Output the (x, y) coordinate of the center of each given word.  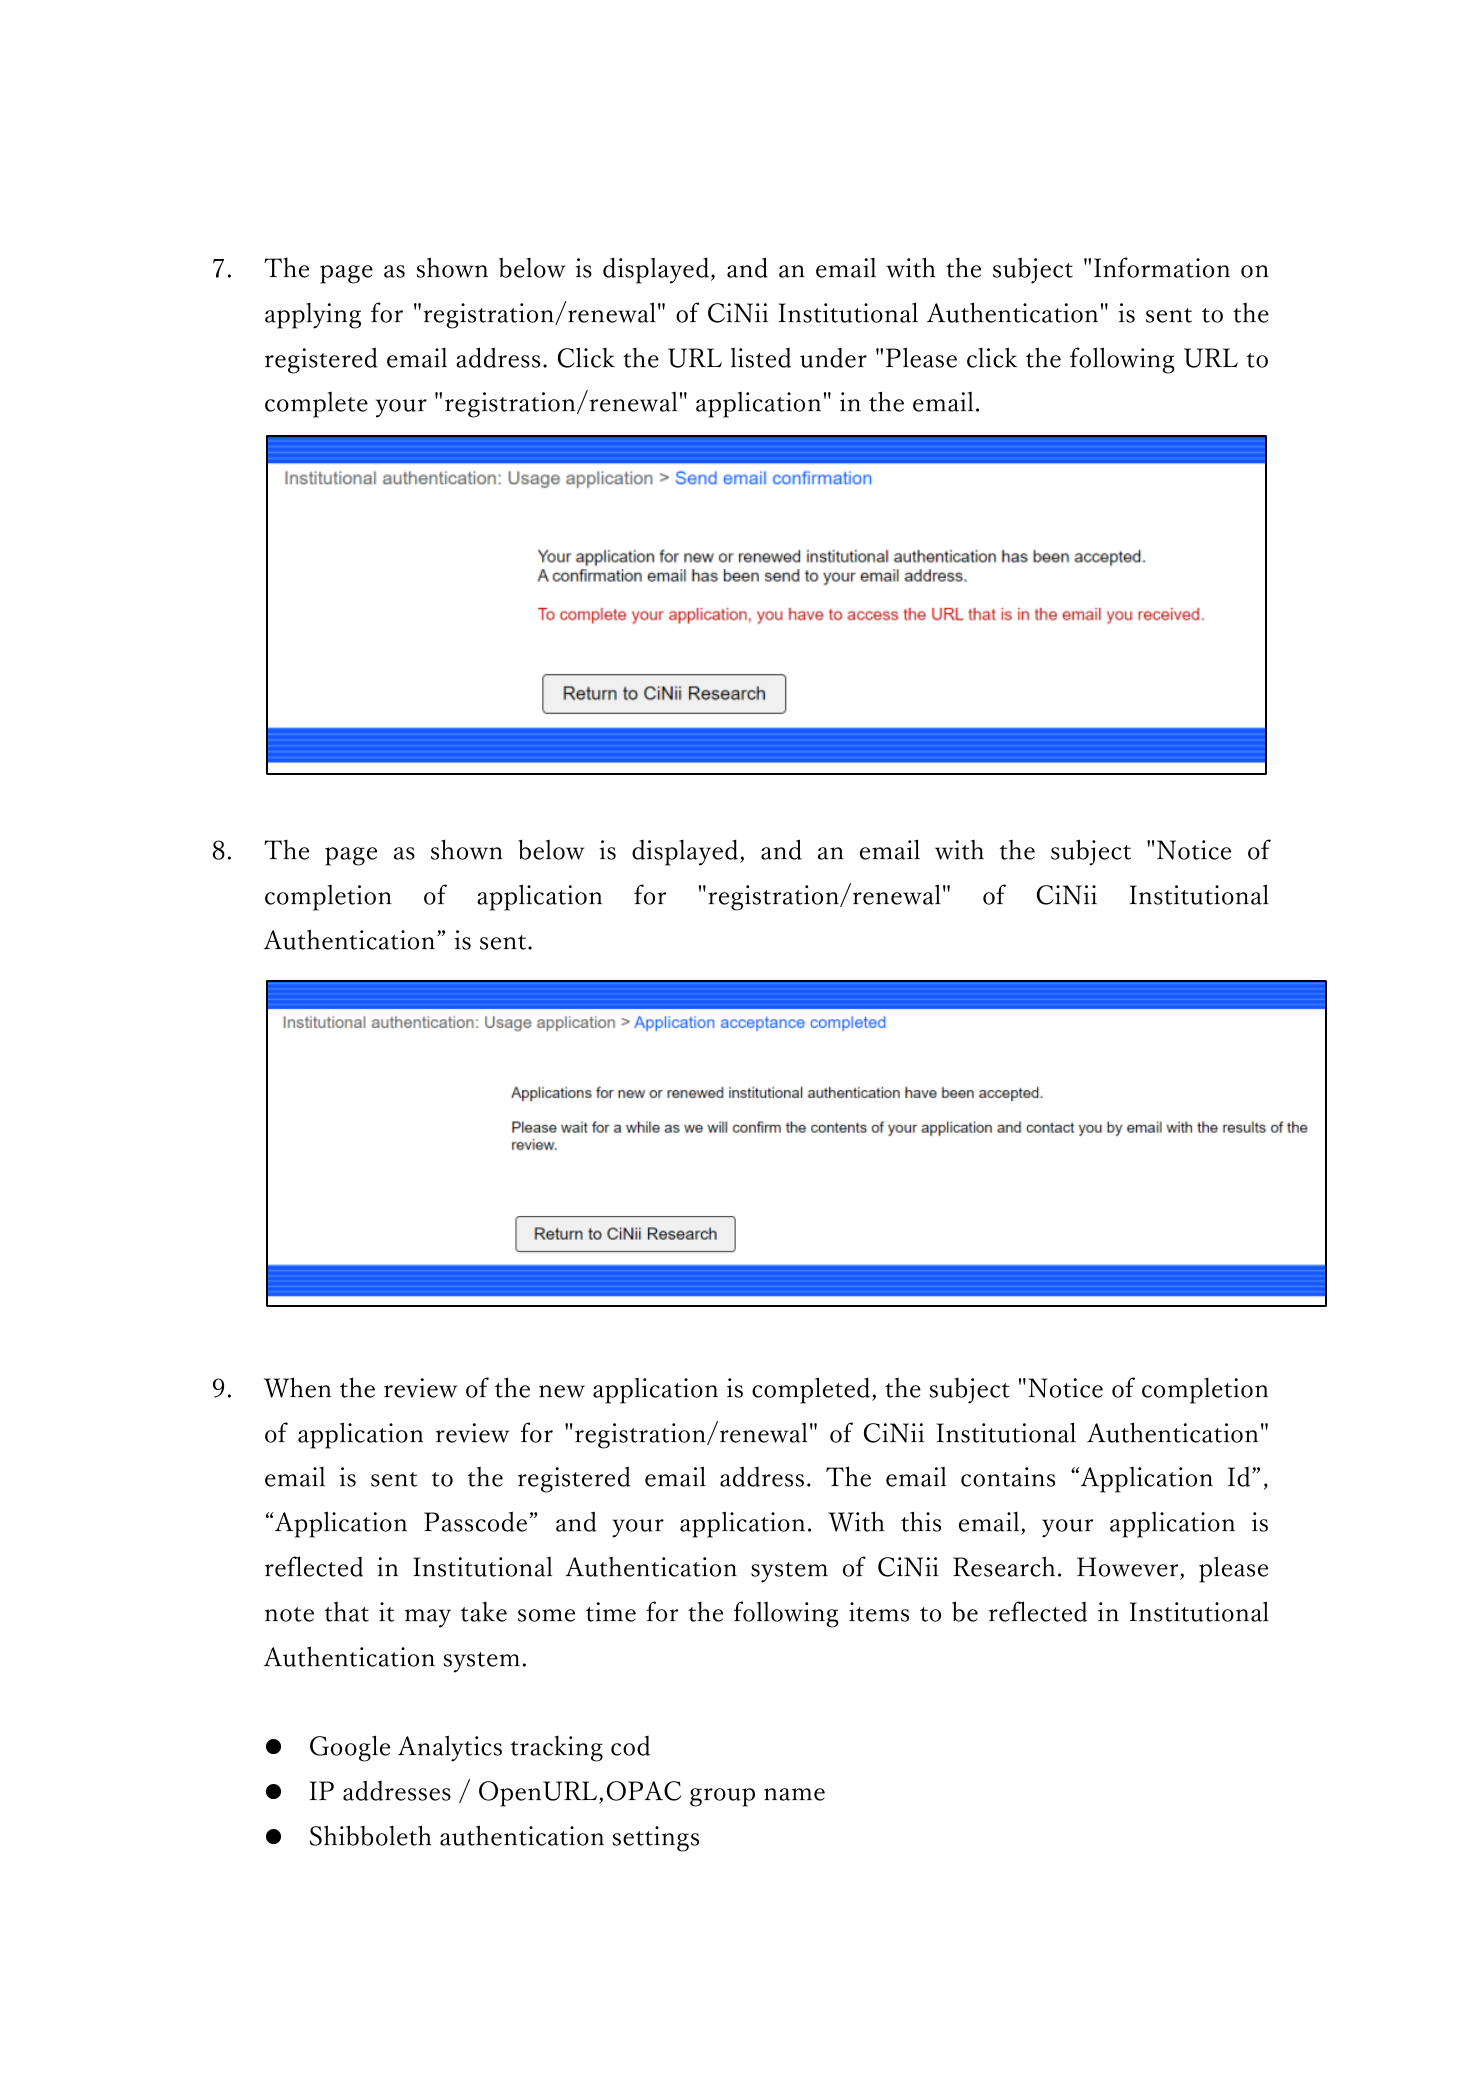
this (921, 1521)
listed (761, 358)
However (1127, 1567)
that (347, 1611)
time (611, 1612)
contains (1008, 1477)
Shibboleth (371, 1835)
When (297, 1387)
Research (1004, 1566)
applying (313, 316)
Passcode (477, 1521)
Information (1162, 267)
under (833, 358)
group (722, 1797)
